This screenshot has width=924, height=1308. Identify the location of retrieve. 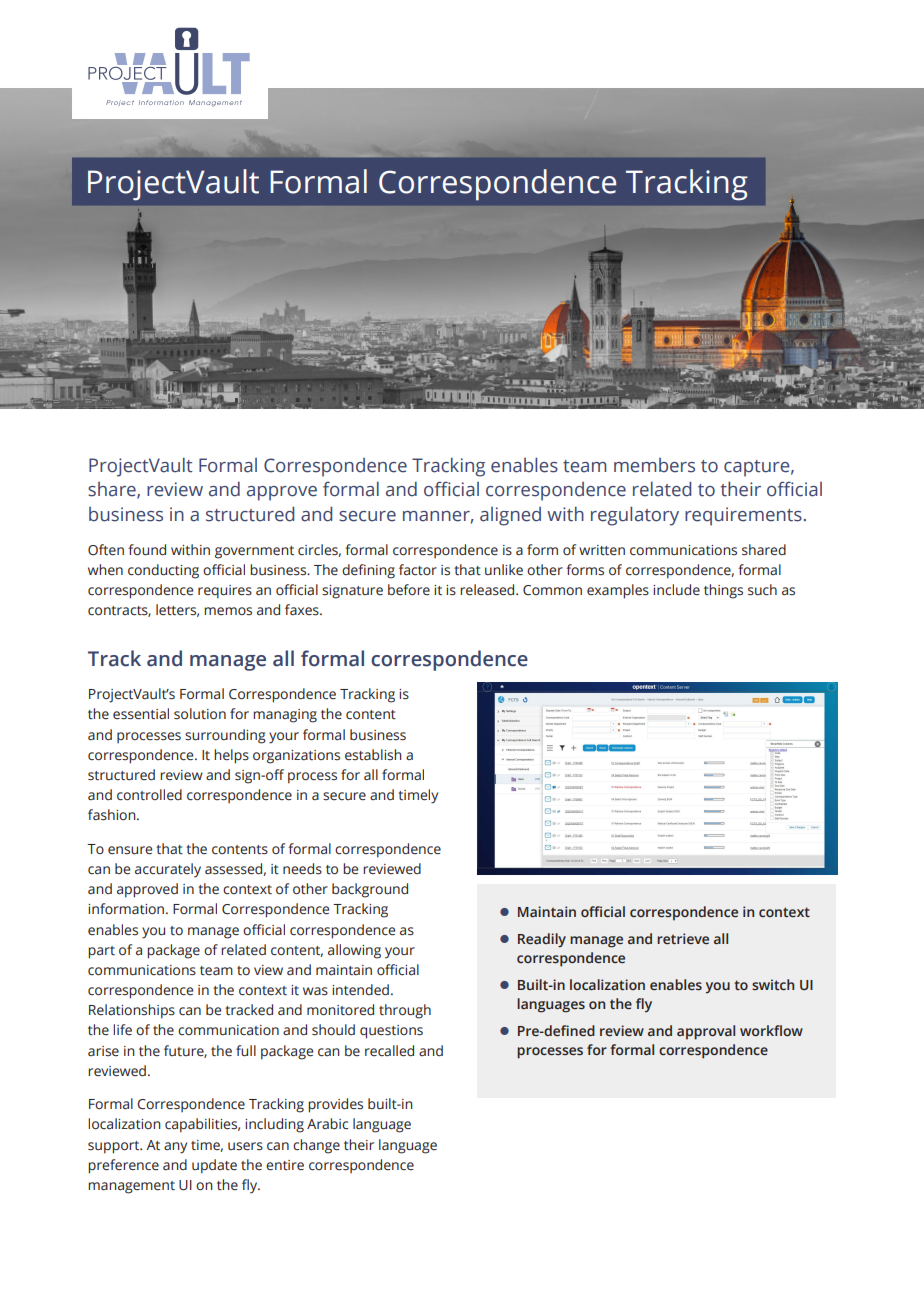
(683, 938).
